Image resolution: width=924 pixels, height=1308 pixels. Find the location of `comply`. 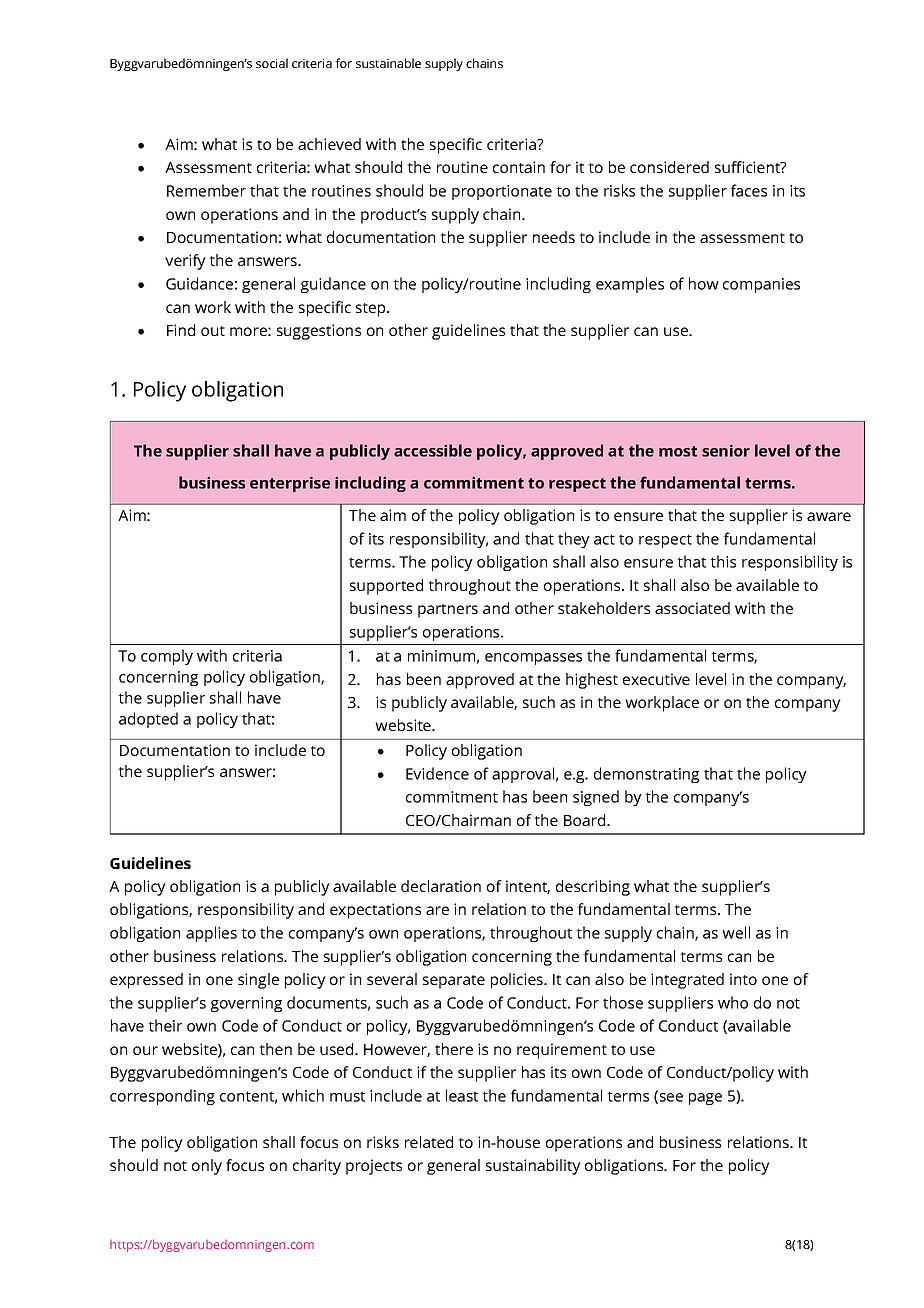

comply is located at coordinates (167, 657).
